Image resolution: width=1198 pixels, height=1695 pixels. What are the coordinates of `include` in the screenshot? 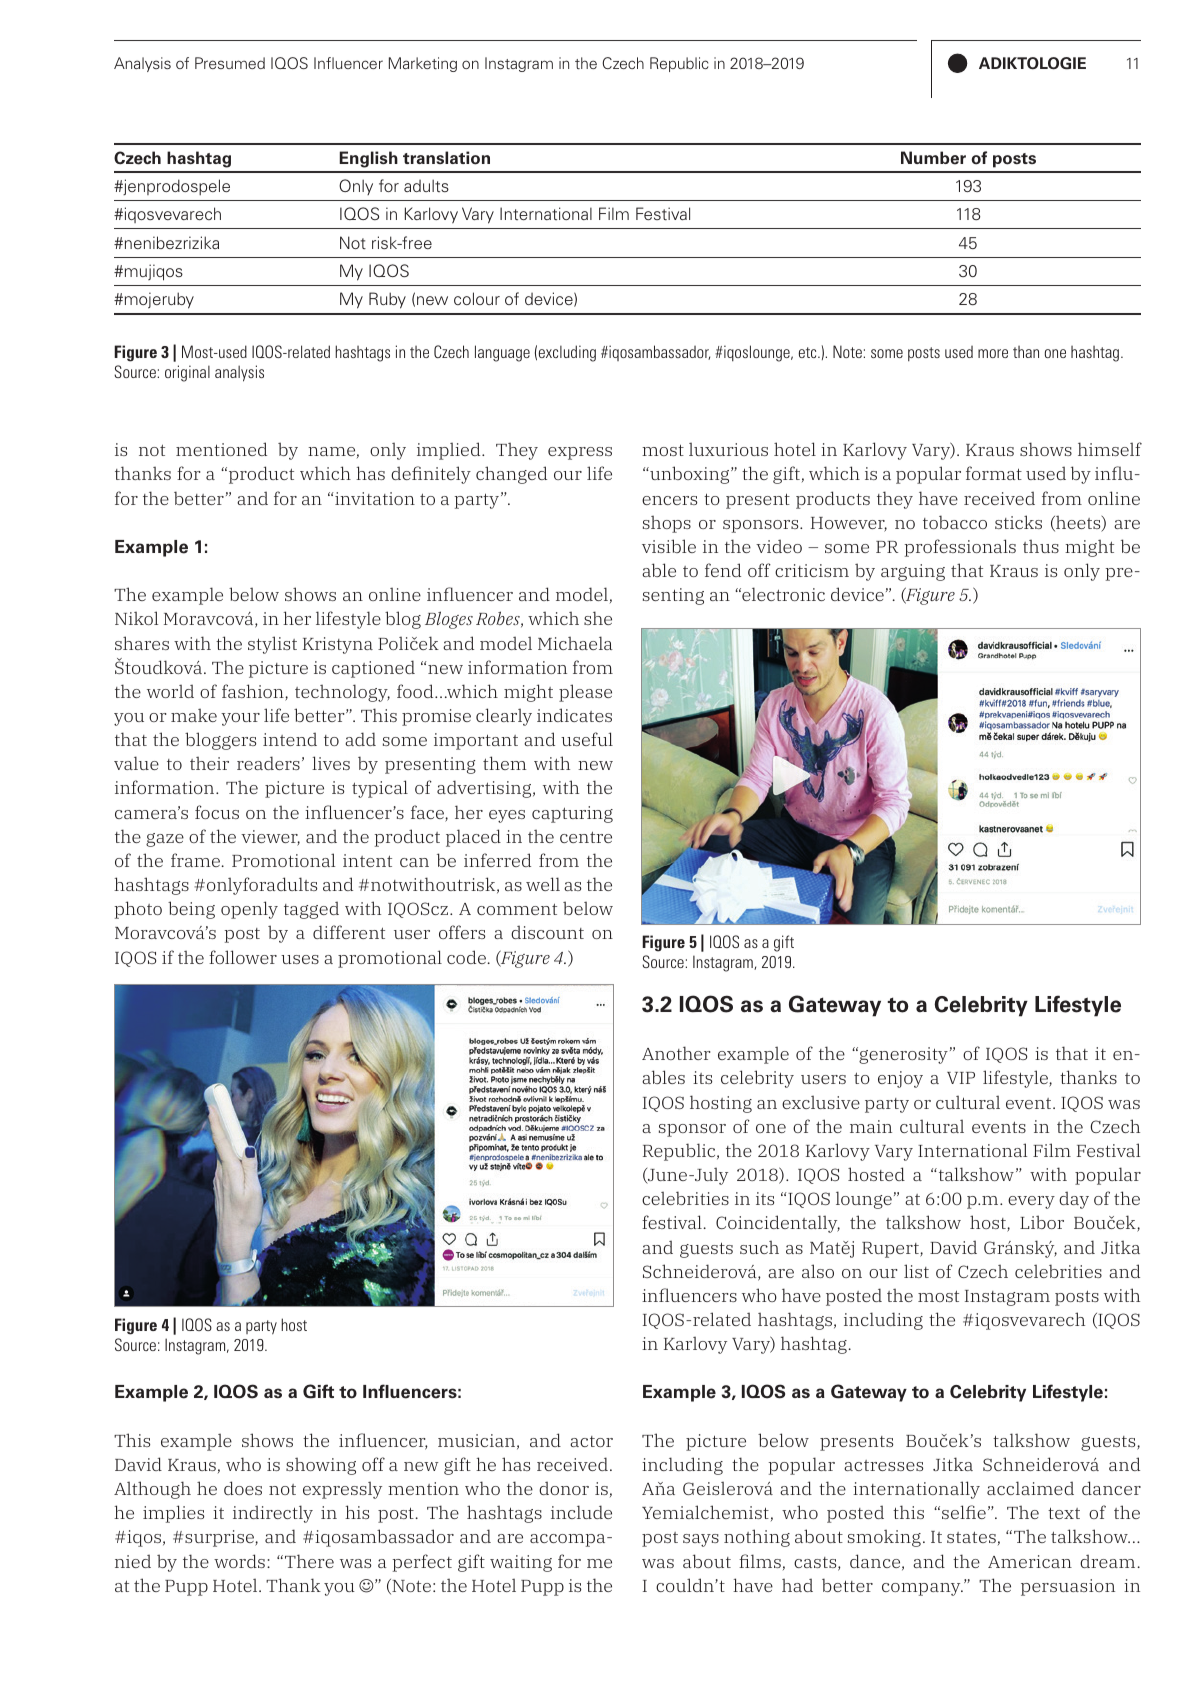 It's located at (581, 1512).
